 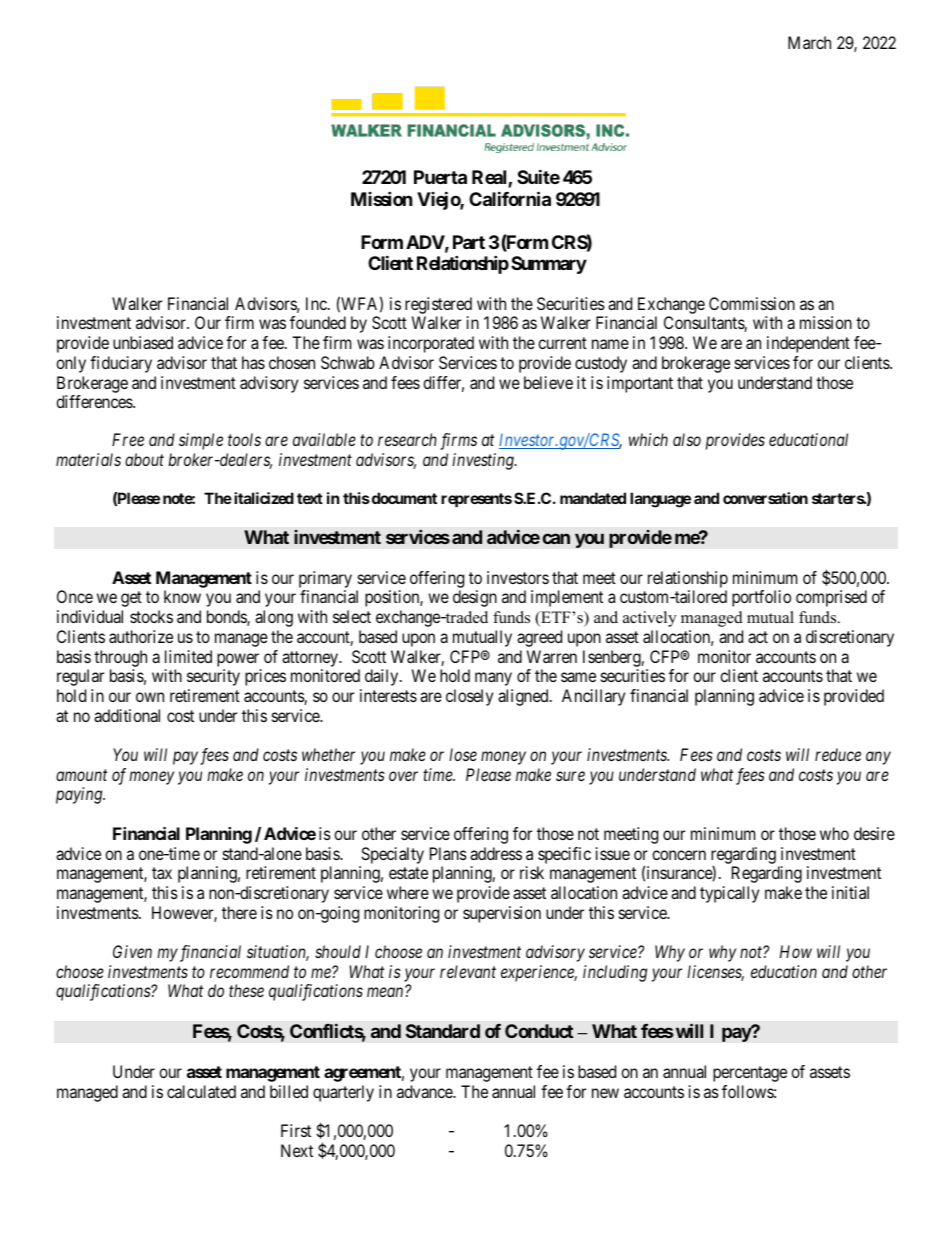 I want to click on also, so click(x=687, y=439).
